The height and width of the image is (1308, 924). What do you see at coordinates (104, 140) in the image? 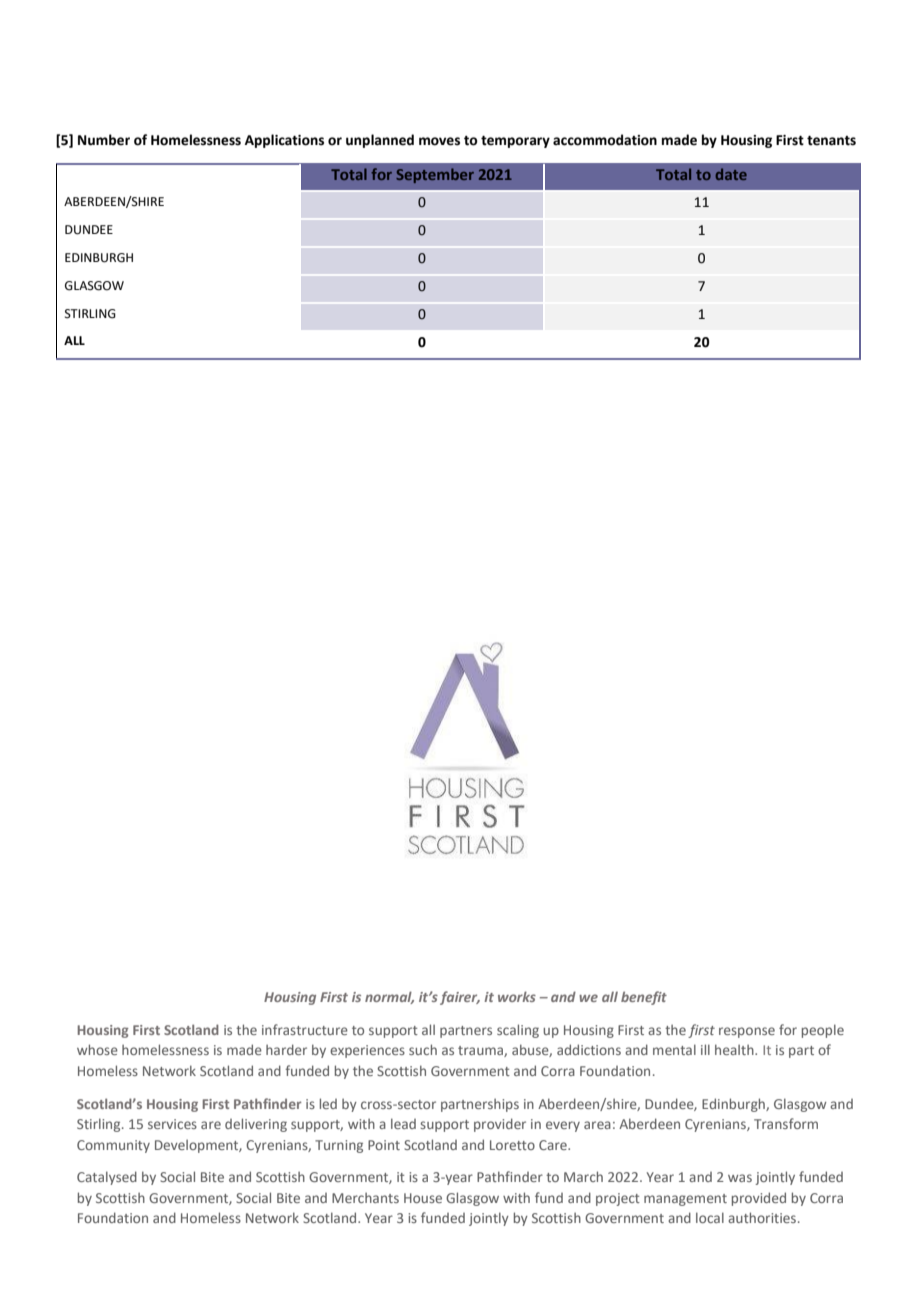
I see `Number` at bounding box center [104, 140].
